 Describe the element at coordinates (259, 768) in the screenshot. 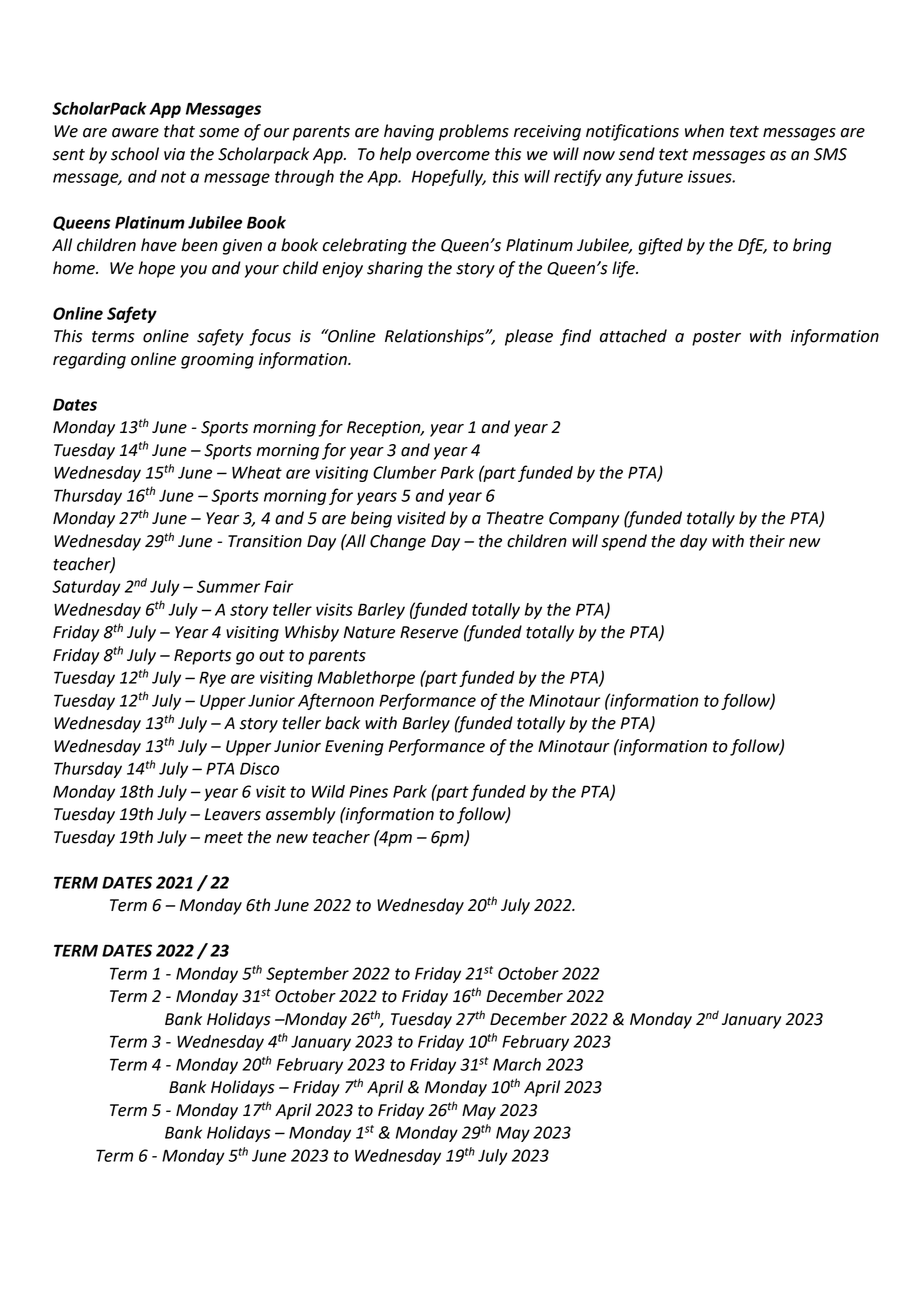

I see `Disco` at that location.
